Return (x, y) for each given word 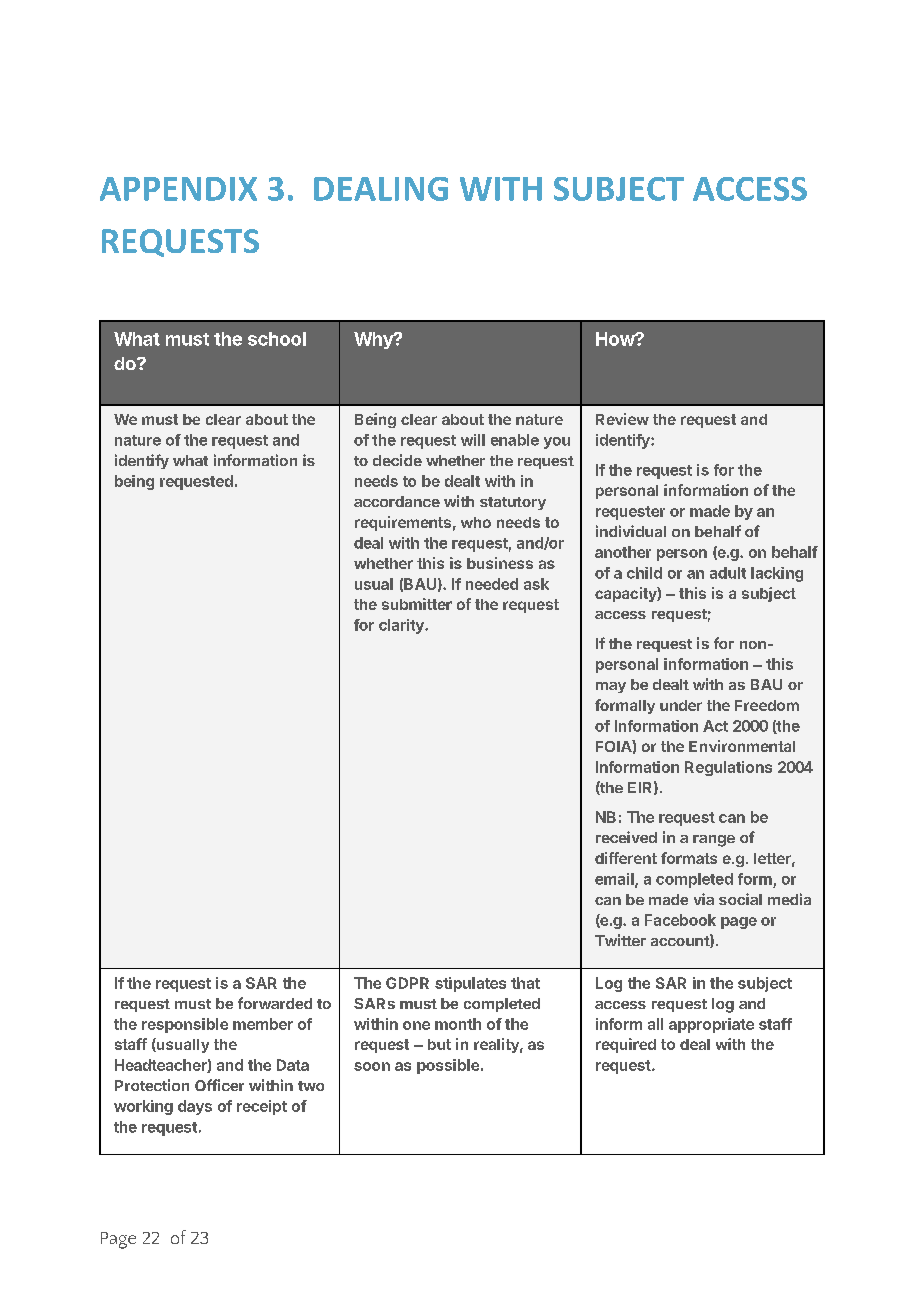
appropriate (711, 1025)
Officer (219, 1085)
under (681, 705)
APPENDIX (178, 189)
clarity (402, 626)
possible (448, 1066)
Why (374, 340)
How (616, 339)
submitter (417, 604)
